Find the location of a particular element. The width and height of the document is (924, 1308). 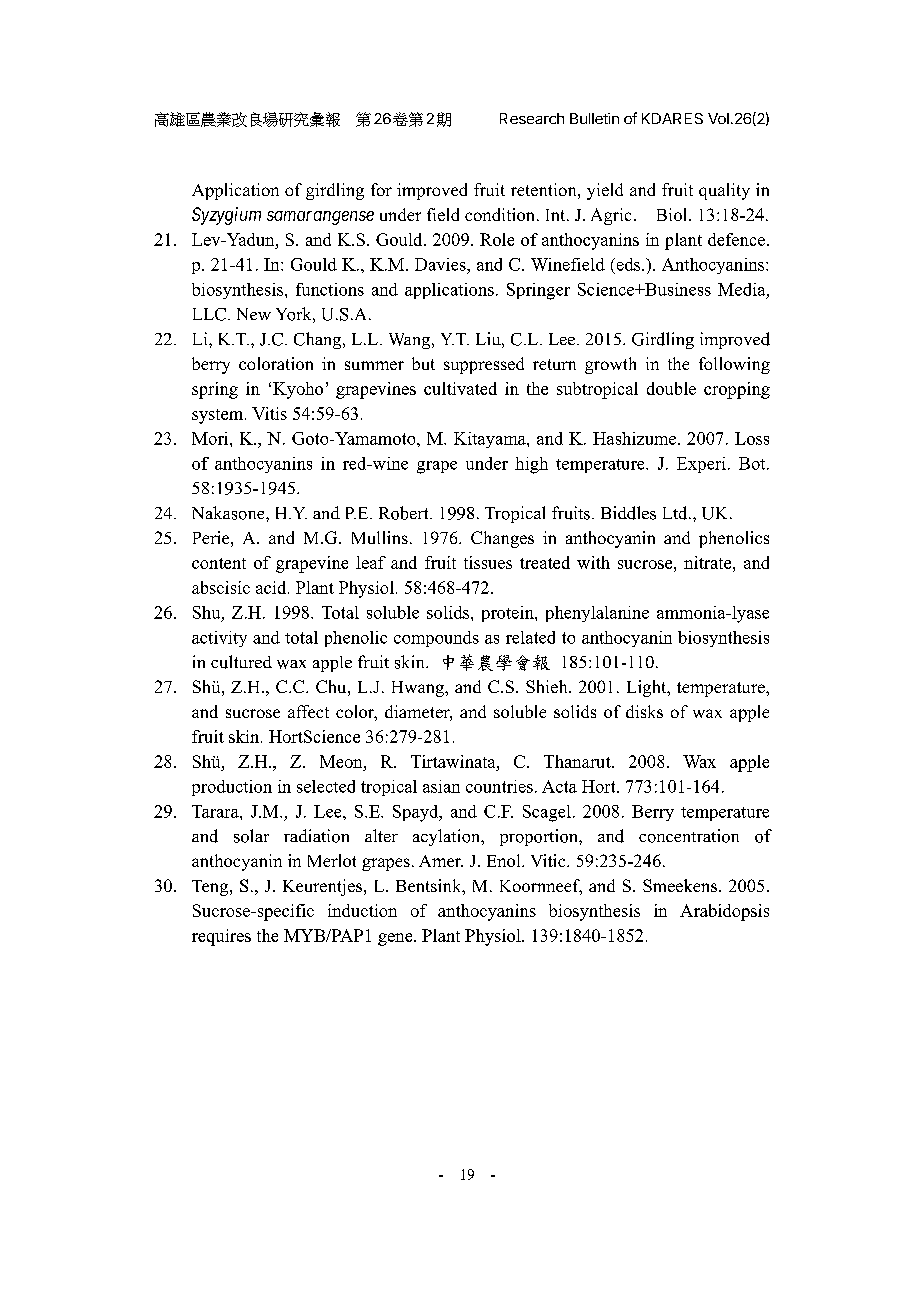

Amer is located at coordinates (441, 861).
